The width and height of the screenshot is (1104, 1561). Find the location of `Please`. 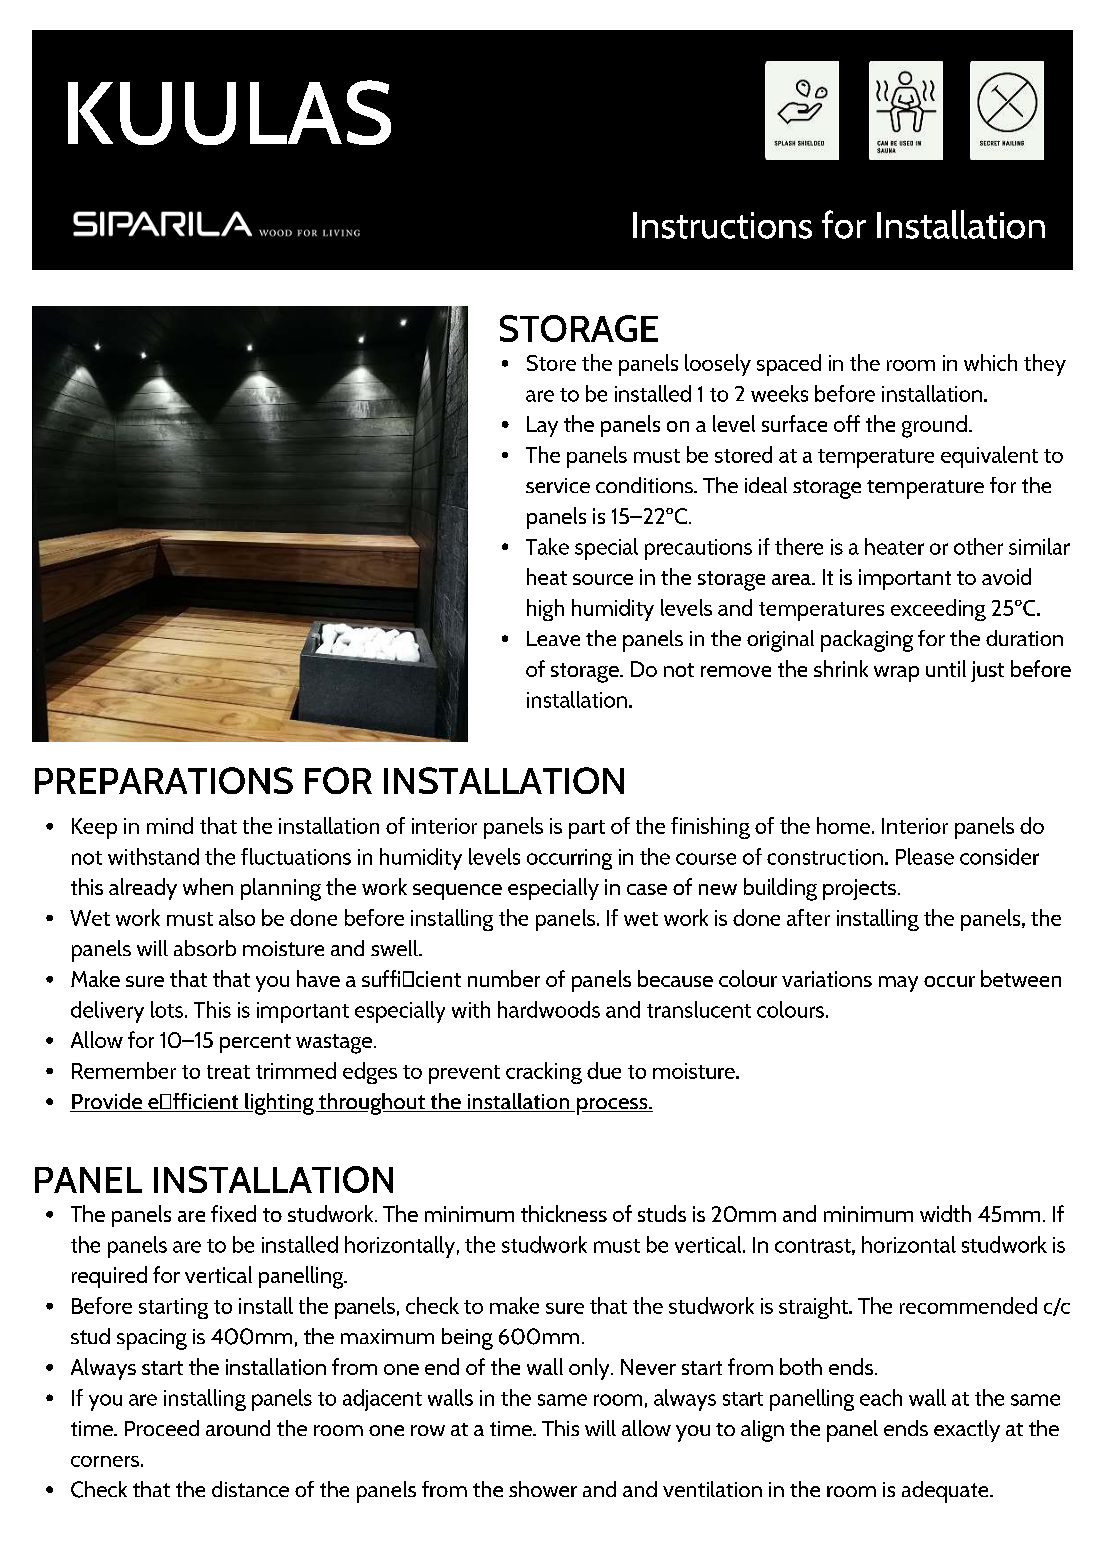

Please is located at coordinates (925, 856).
